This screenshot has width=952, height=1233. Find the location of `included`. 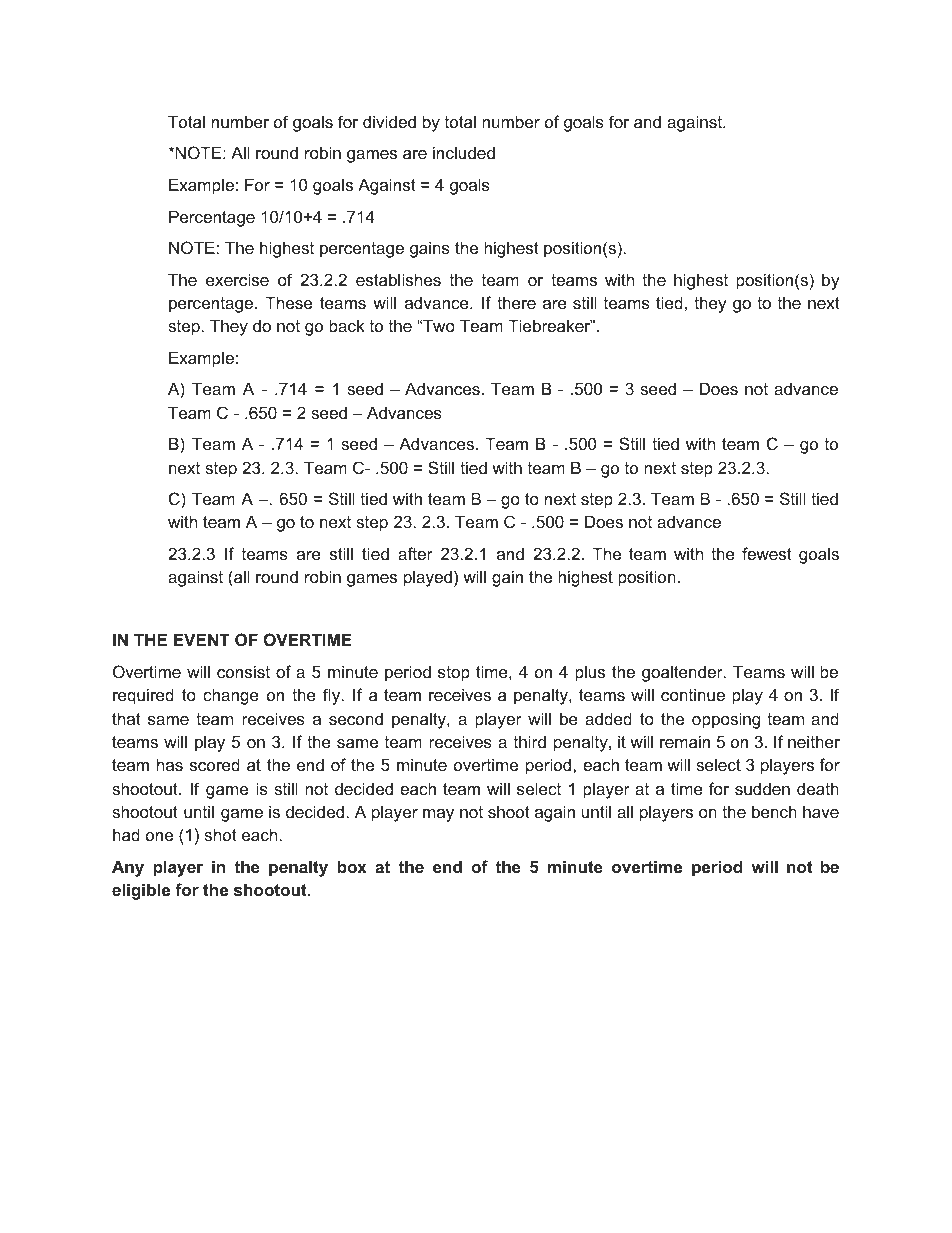

included is located at coordinates (464, 152).
